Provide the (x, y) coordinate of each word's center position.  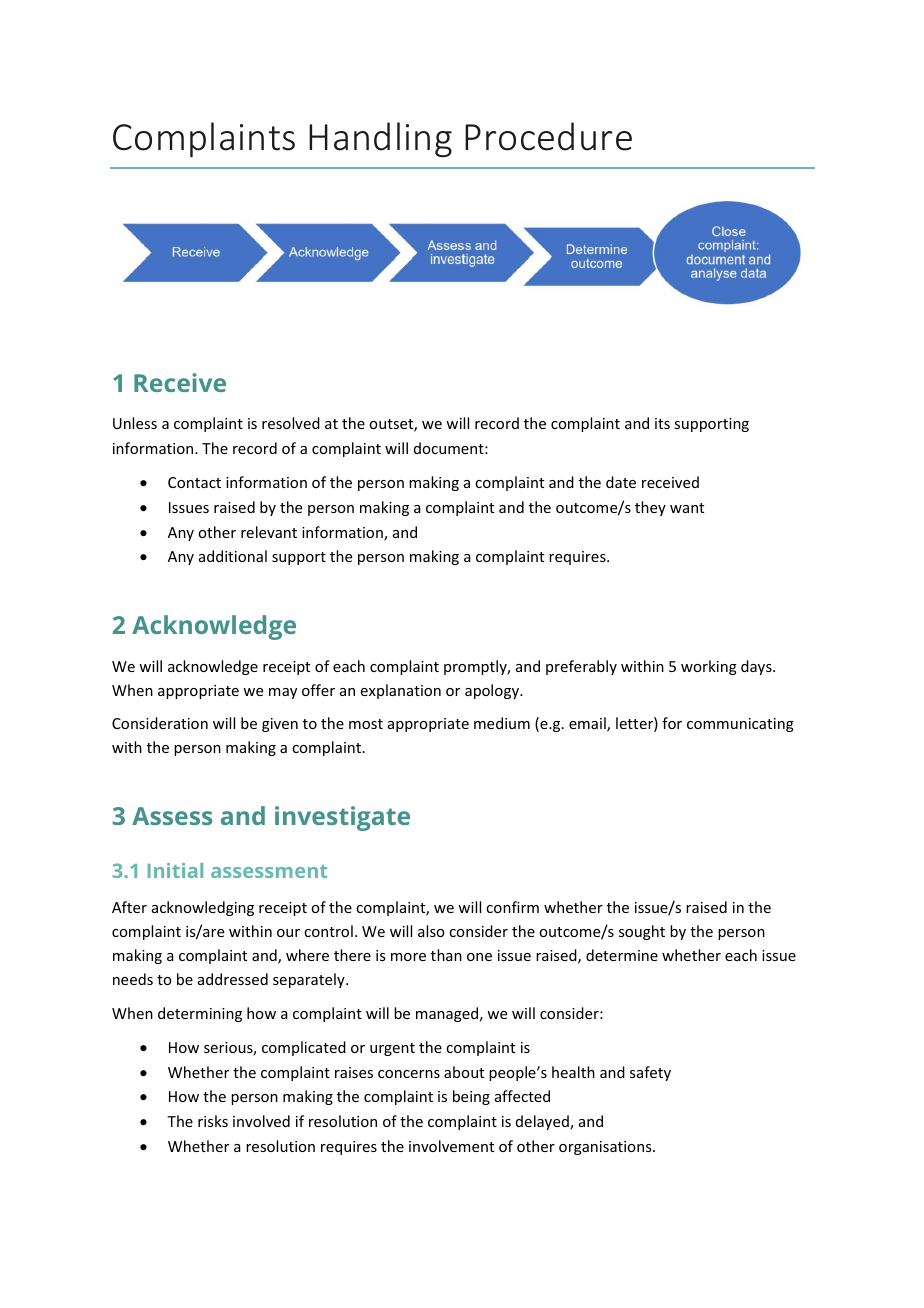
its (662, 423)
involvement (451, 1146)
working (709, 667)
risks (213, 1121)
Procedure (548, 136)
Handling (380, 139)
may (283, 693)
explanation (401, 691)
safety (650, 1073)
